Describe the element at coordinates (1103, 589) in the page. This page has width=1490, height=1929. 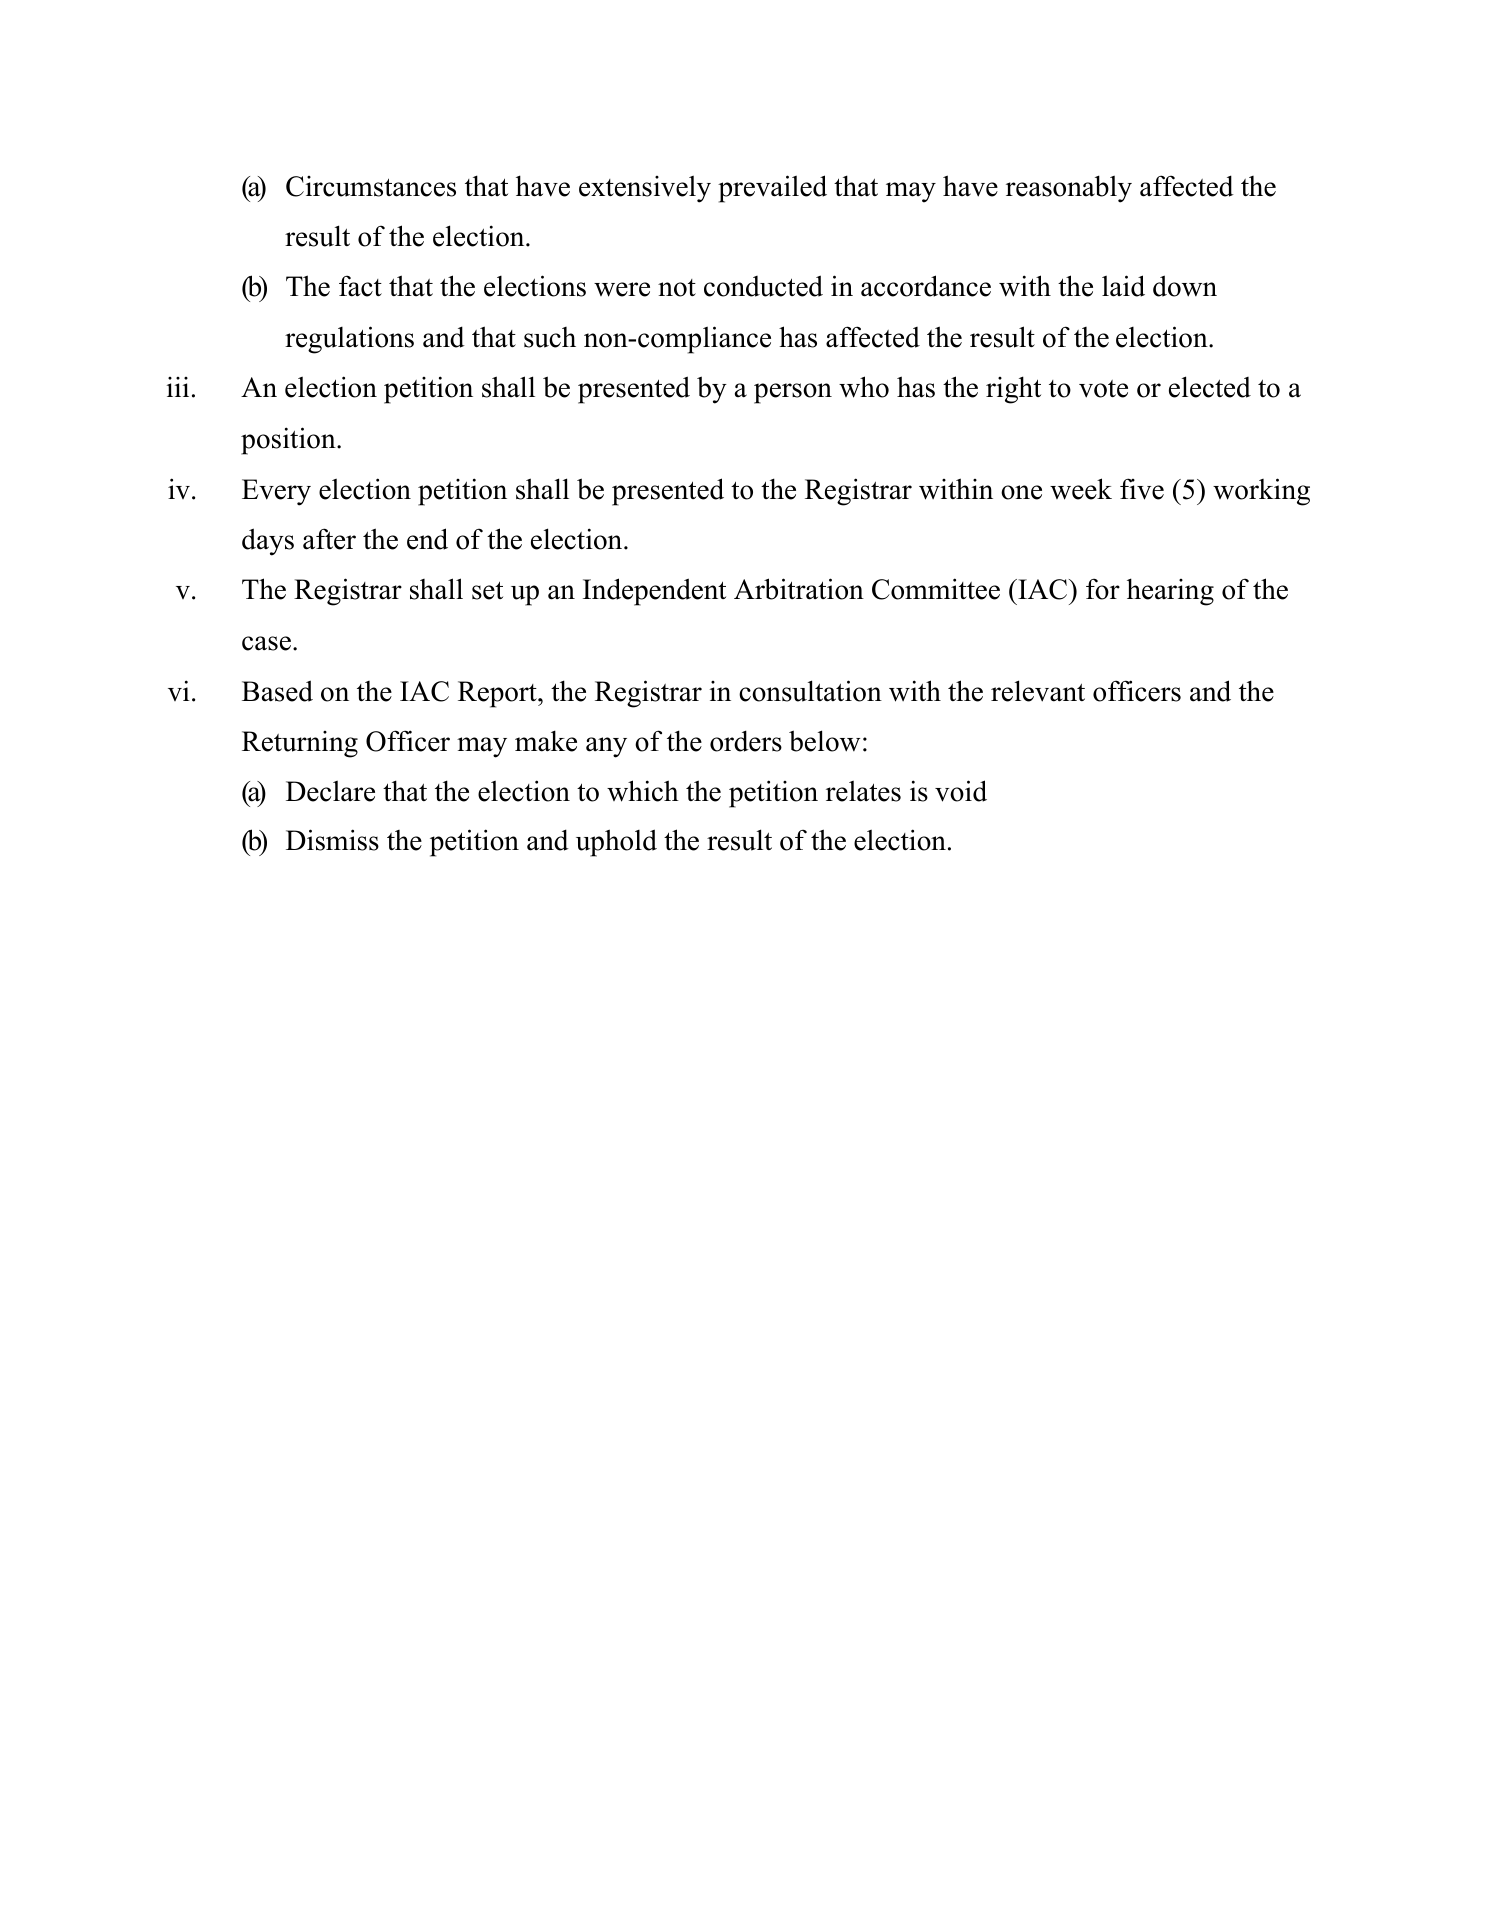
I see `for` at that location.
